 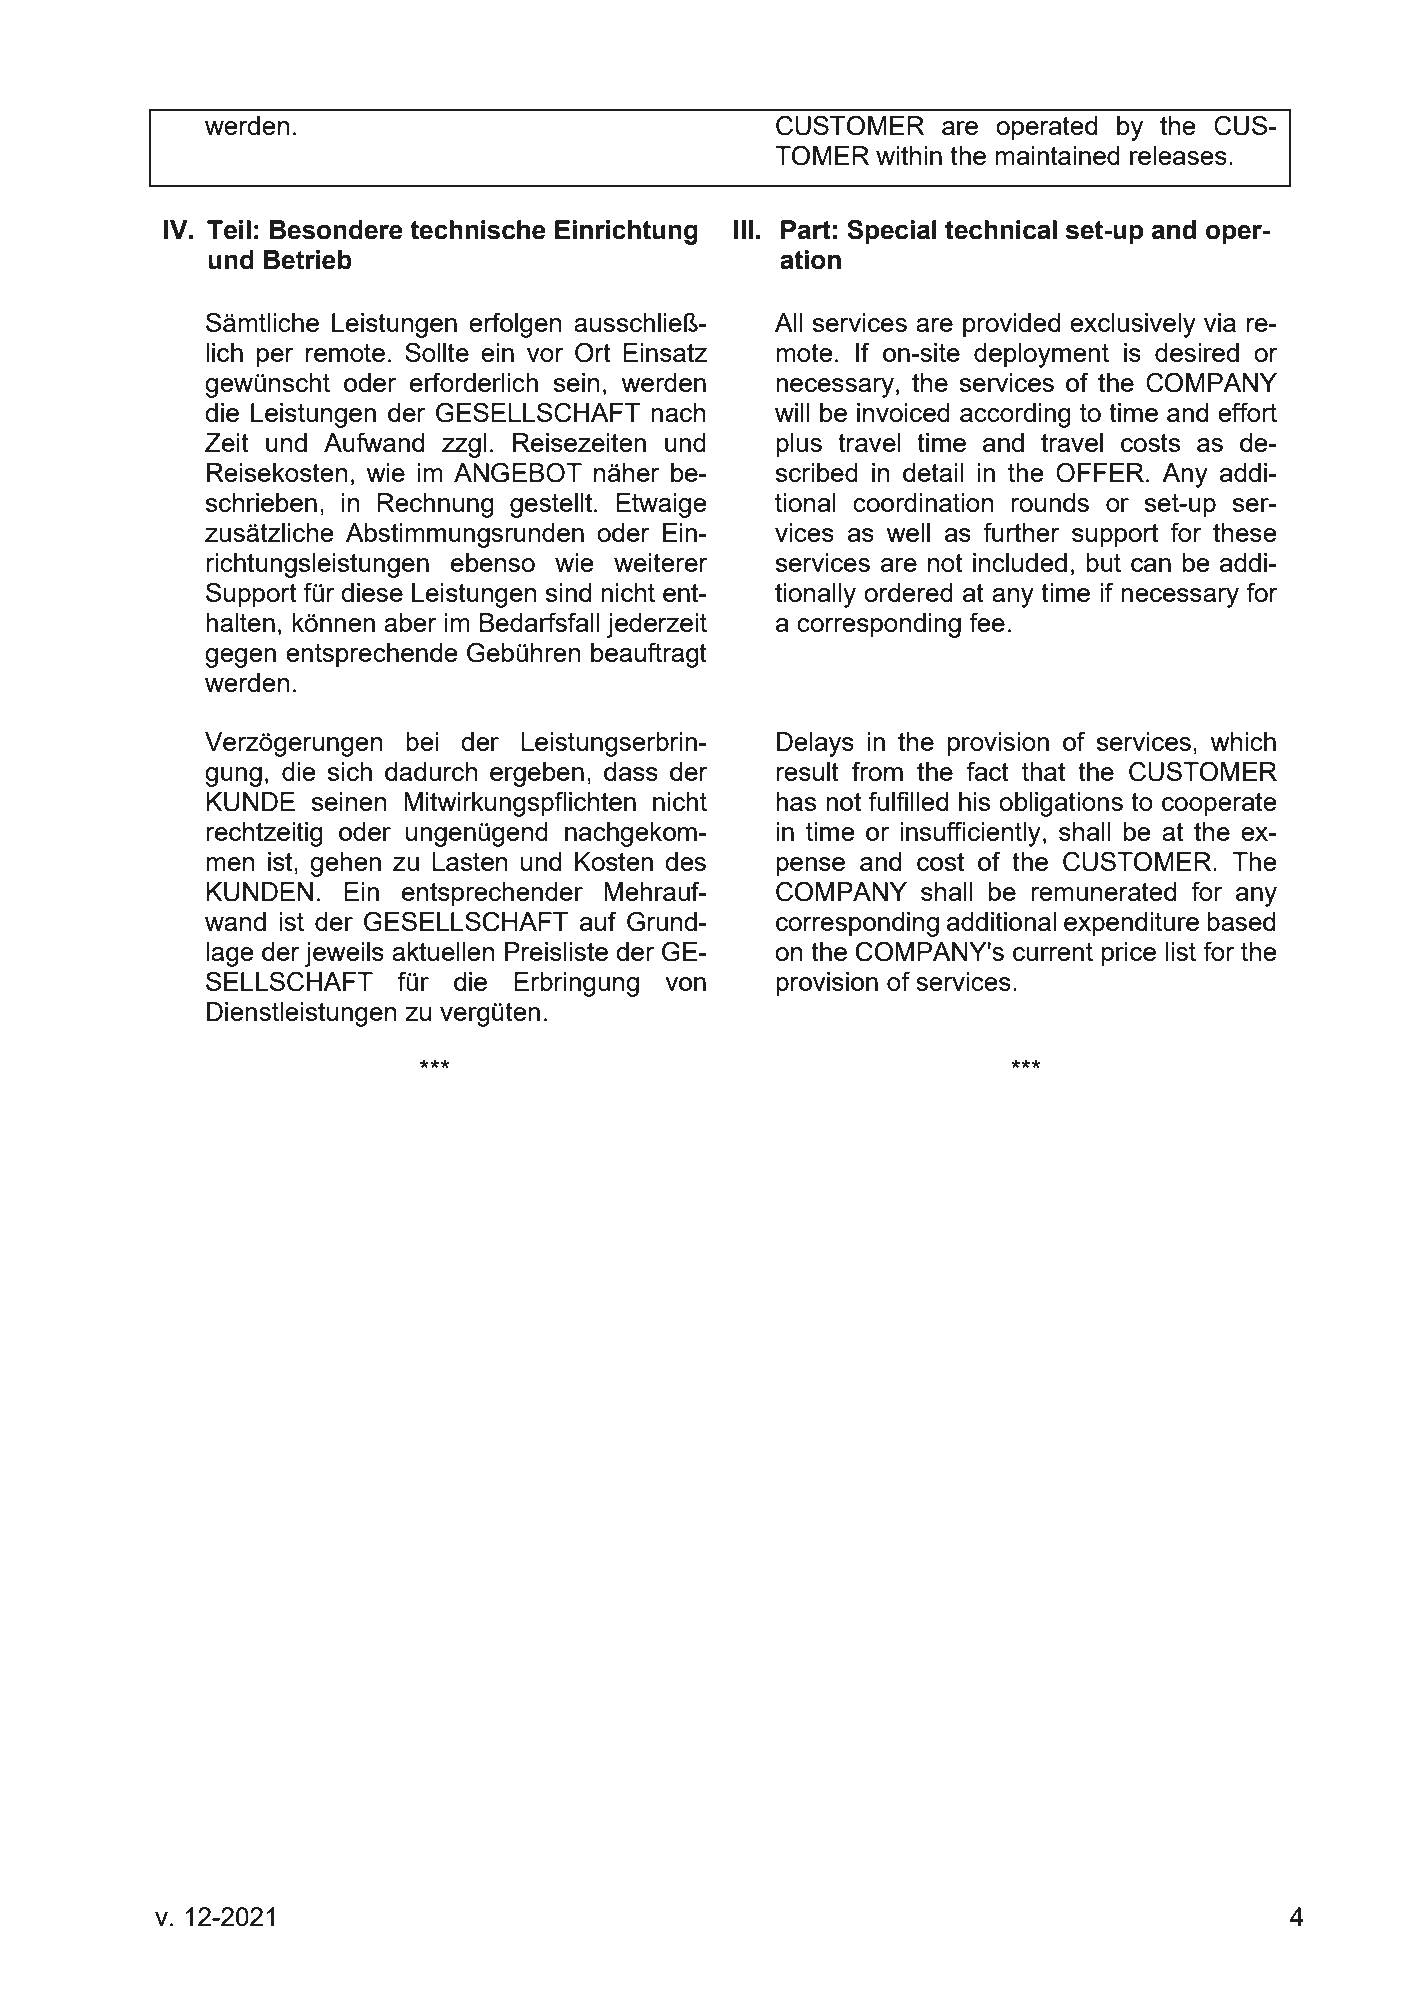 I want to click on technische, so click(x=478, y=230).
